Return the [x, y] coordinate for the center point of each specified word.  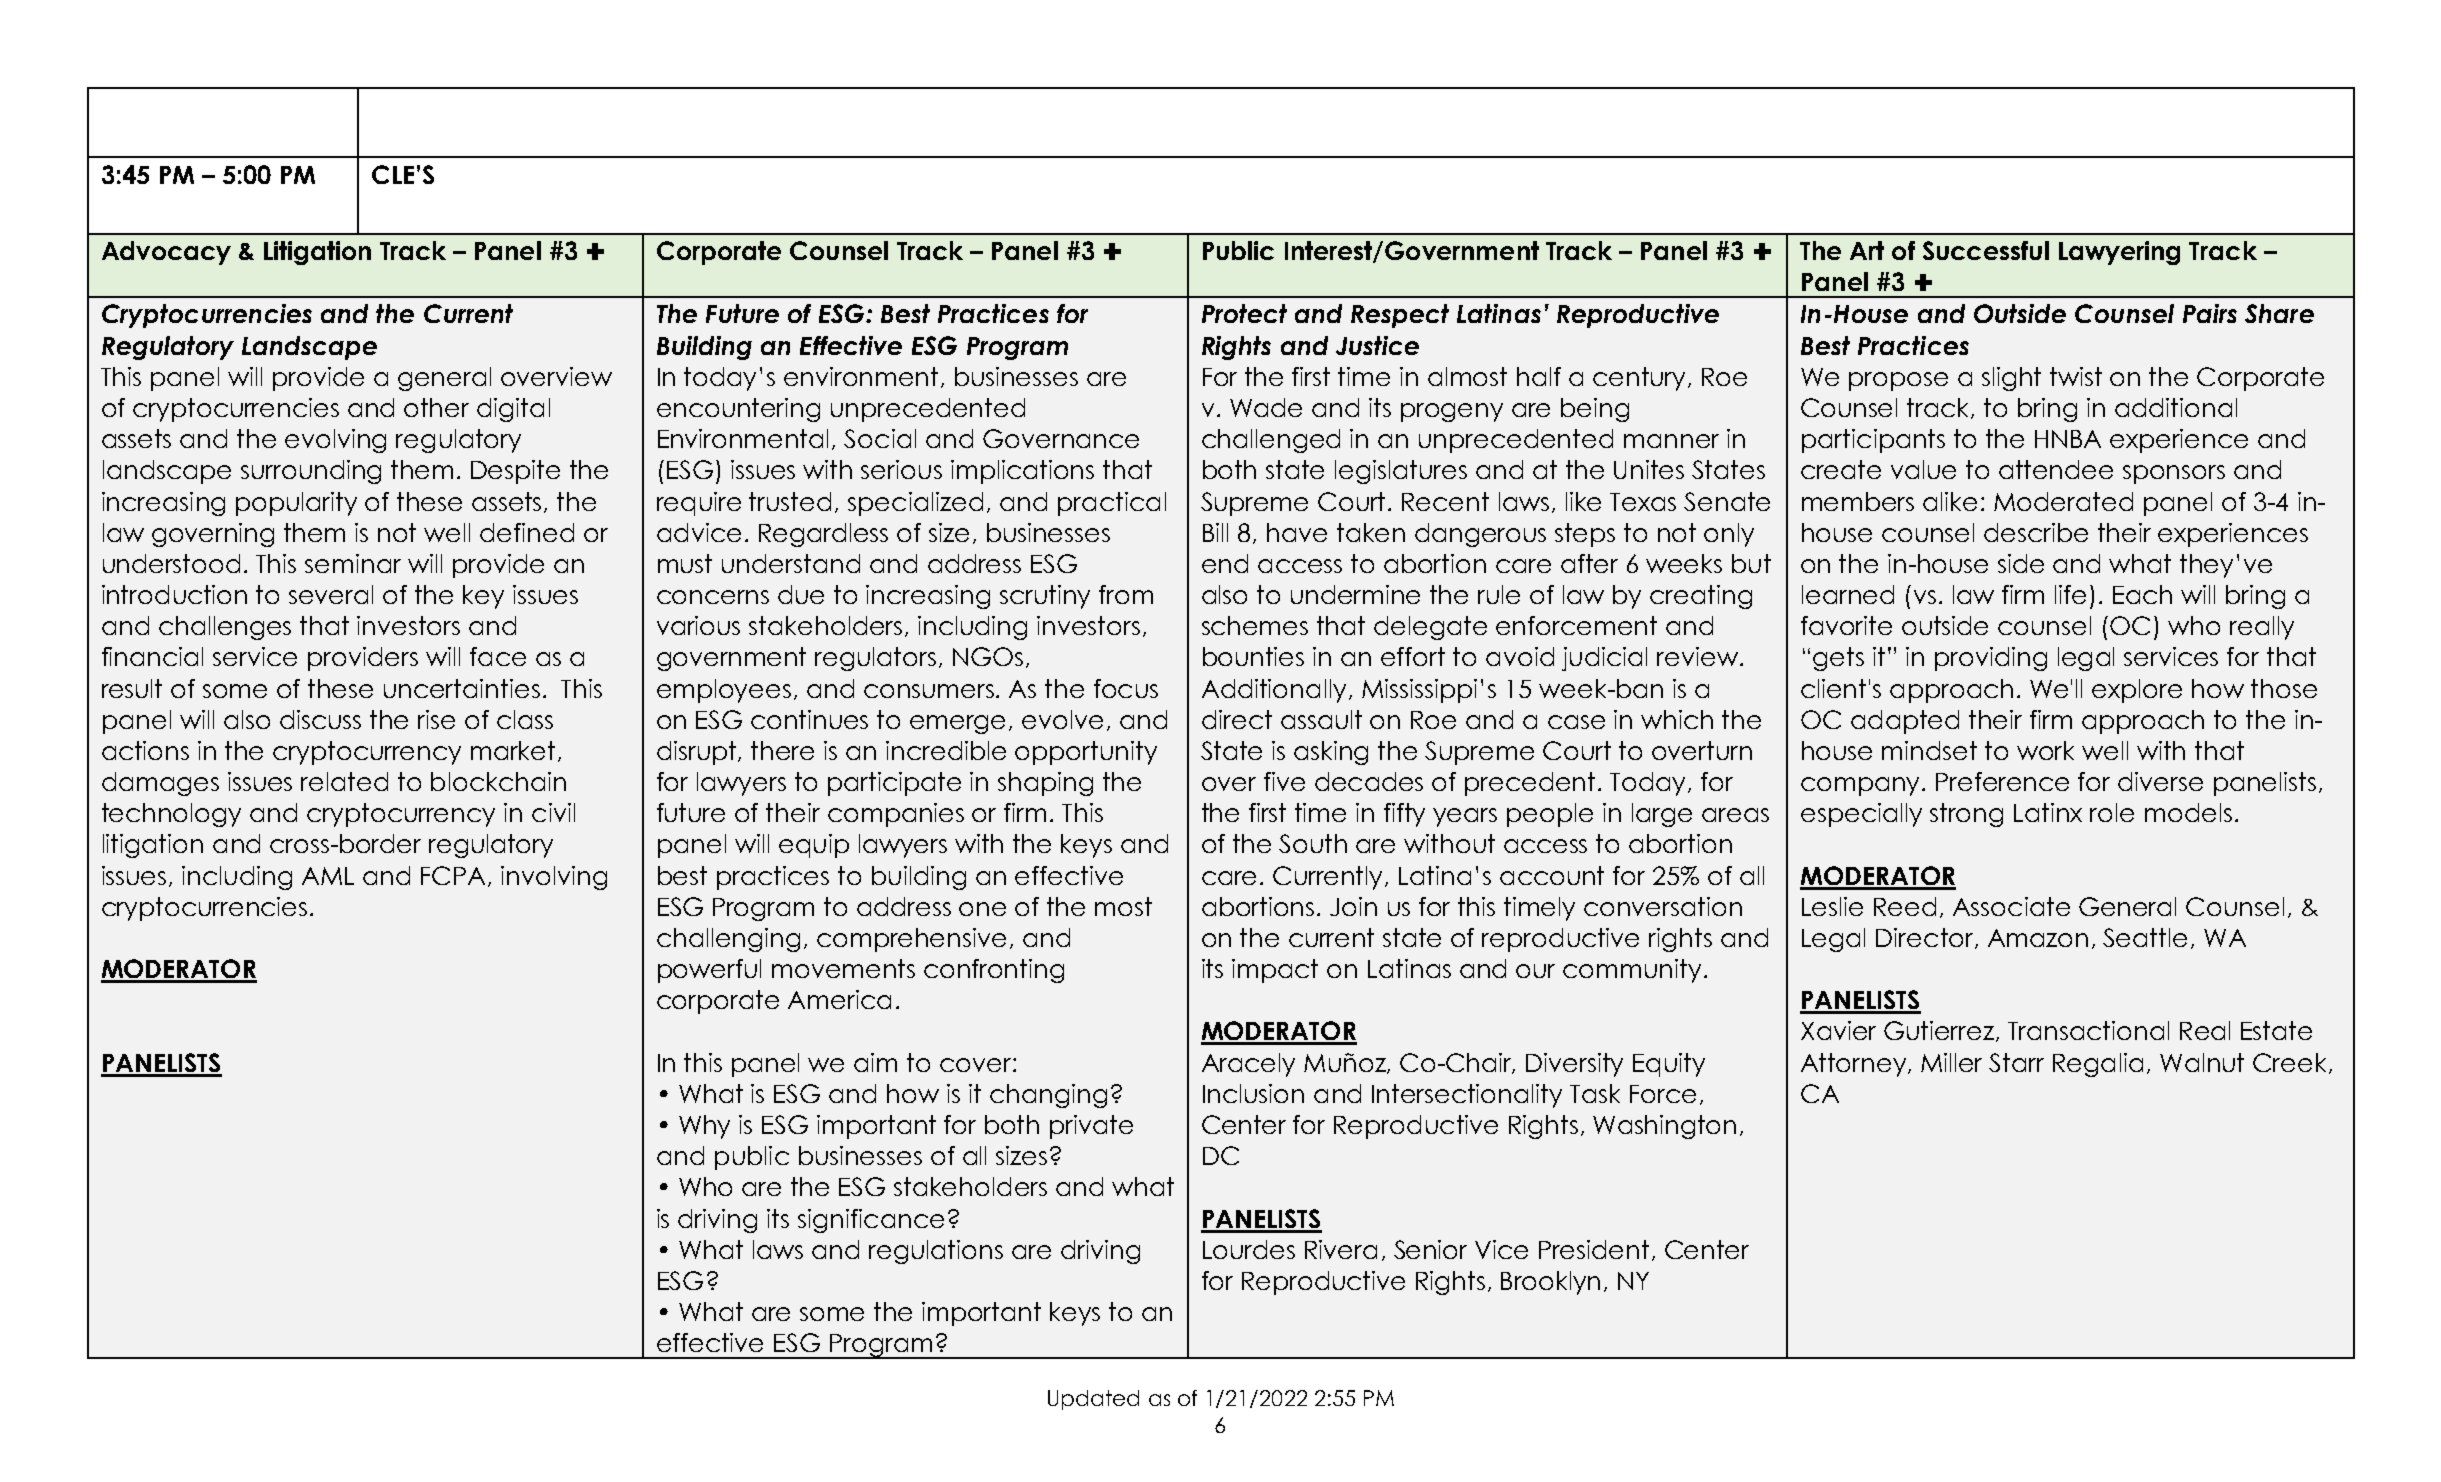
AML [328, 876]
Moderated [2063, 501]
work [2045, 750]
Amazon [2038, 938]
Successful [1986, 250]
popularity [296, 504]
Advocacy [166, 253]
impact [1275, 971]
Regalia [2098, 1065]
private [1091, 1127]
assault [1321, 719]
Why [704, 1127]
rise [436, 719]
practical [1112, 504]
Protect [1244, 313]
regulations [936, 1252]
